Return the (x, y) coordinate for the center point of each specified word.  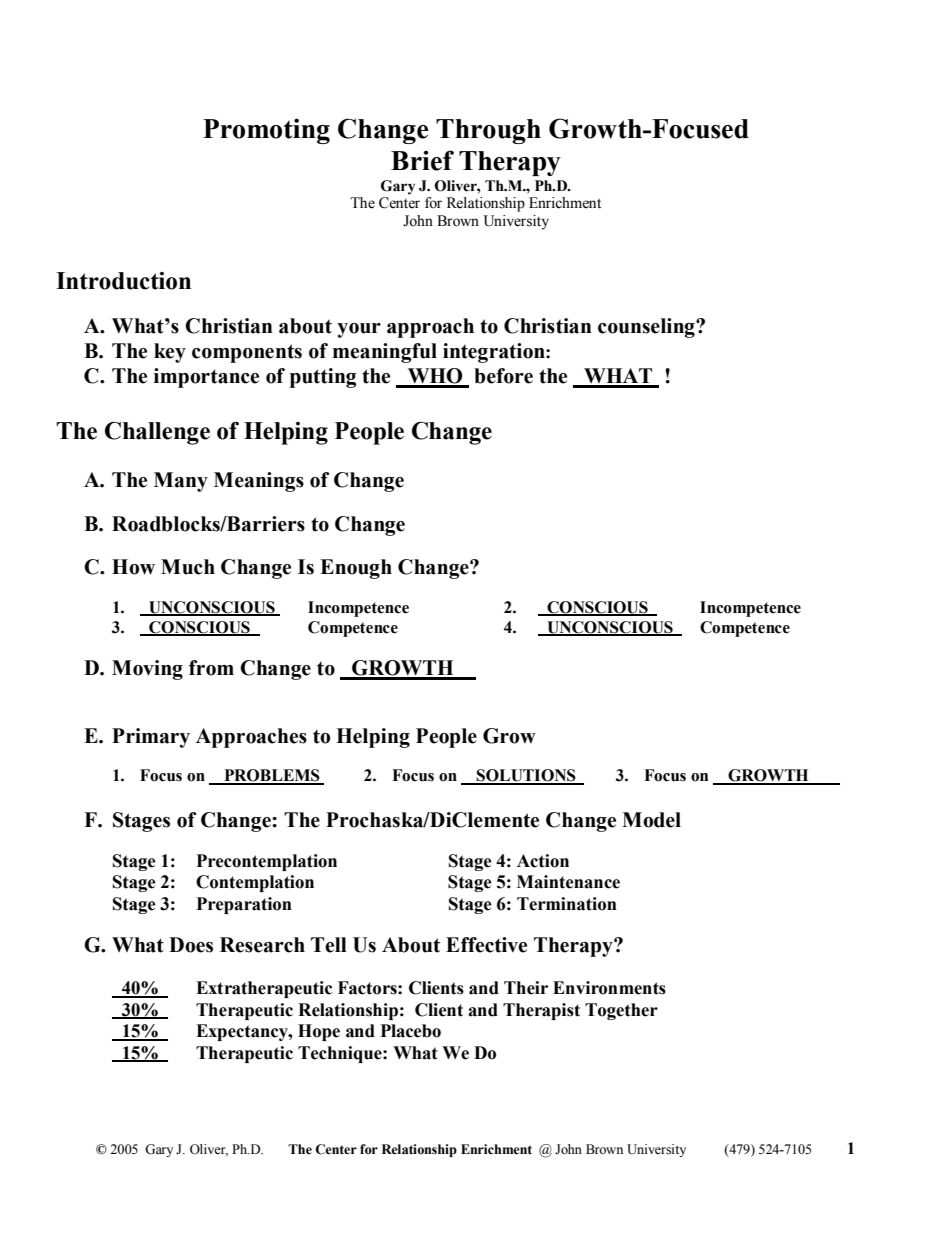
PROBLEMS (272, 776)
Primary (151, 738)
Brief (422, 160)
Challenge (157, 433)
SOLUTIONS (526, 776)
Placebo (411, 1031)
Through (488, 131)
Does (191, 945)
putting (323, 378)
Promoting (266, 131)
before (503, 376)
